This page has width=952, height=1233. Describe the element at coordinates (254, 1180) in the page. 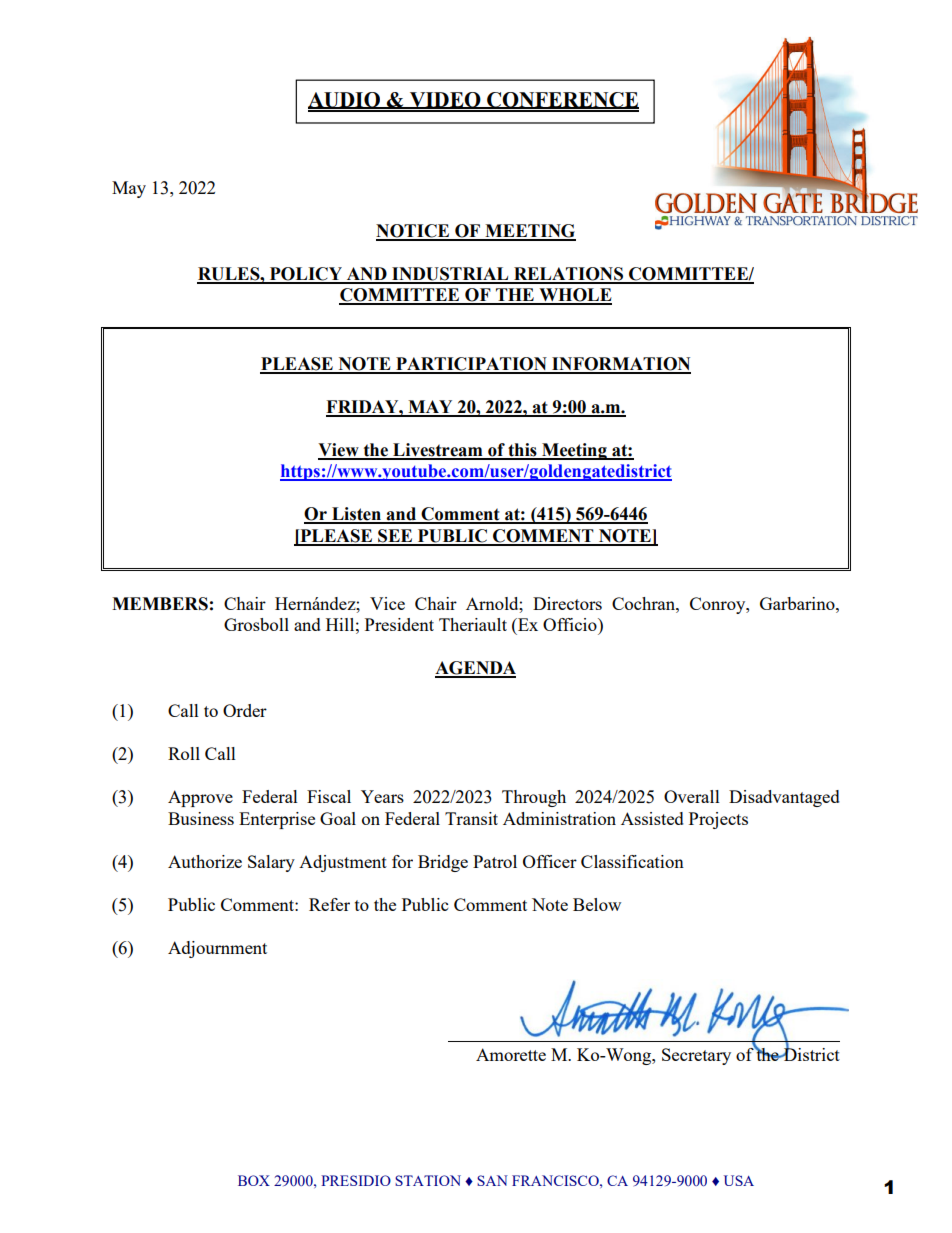

I see `BOX` at that location.
